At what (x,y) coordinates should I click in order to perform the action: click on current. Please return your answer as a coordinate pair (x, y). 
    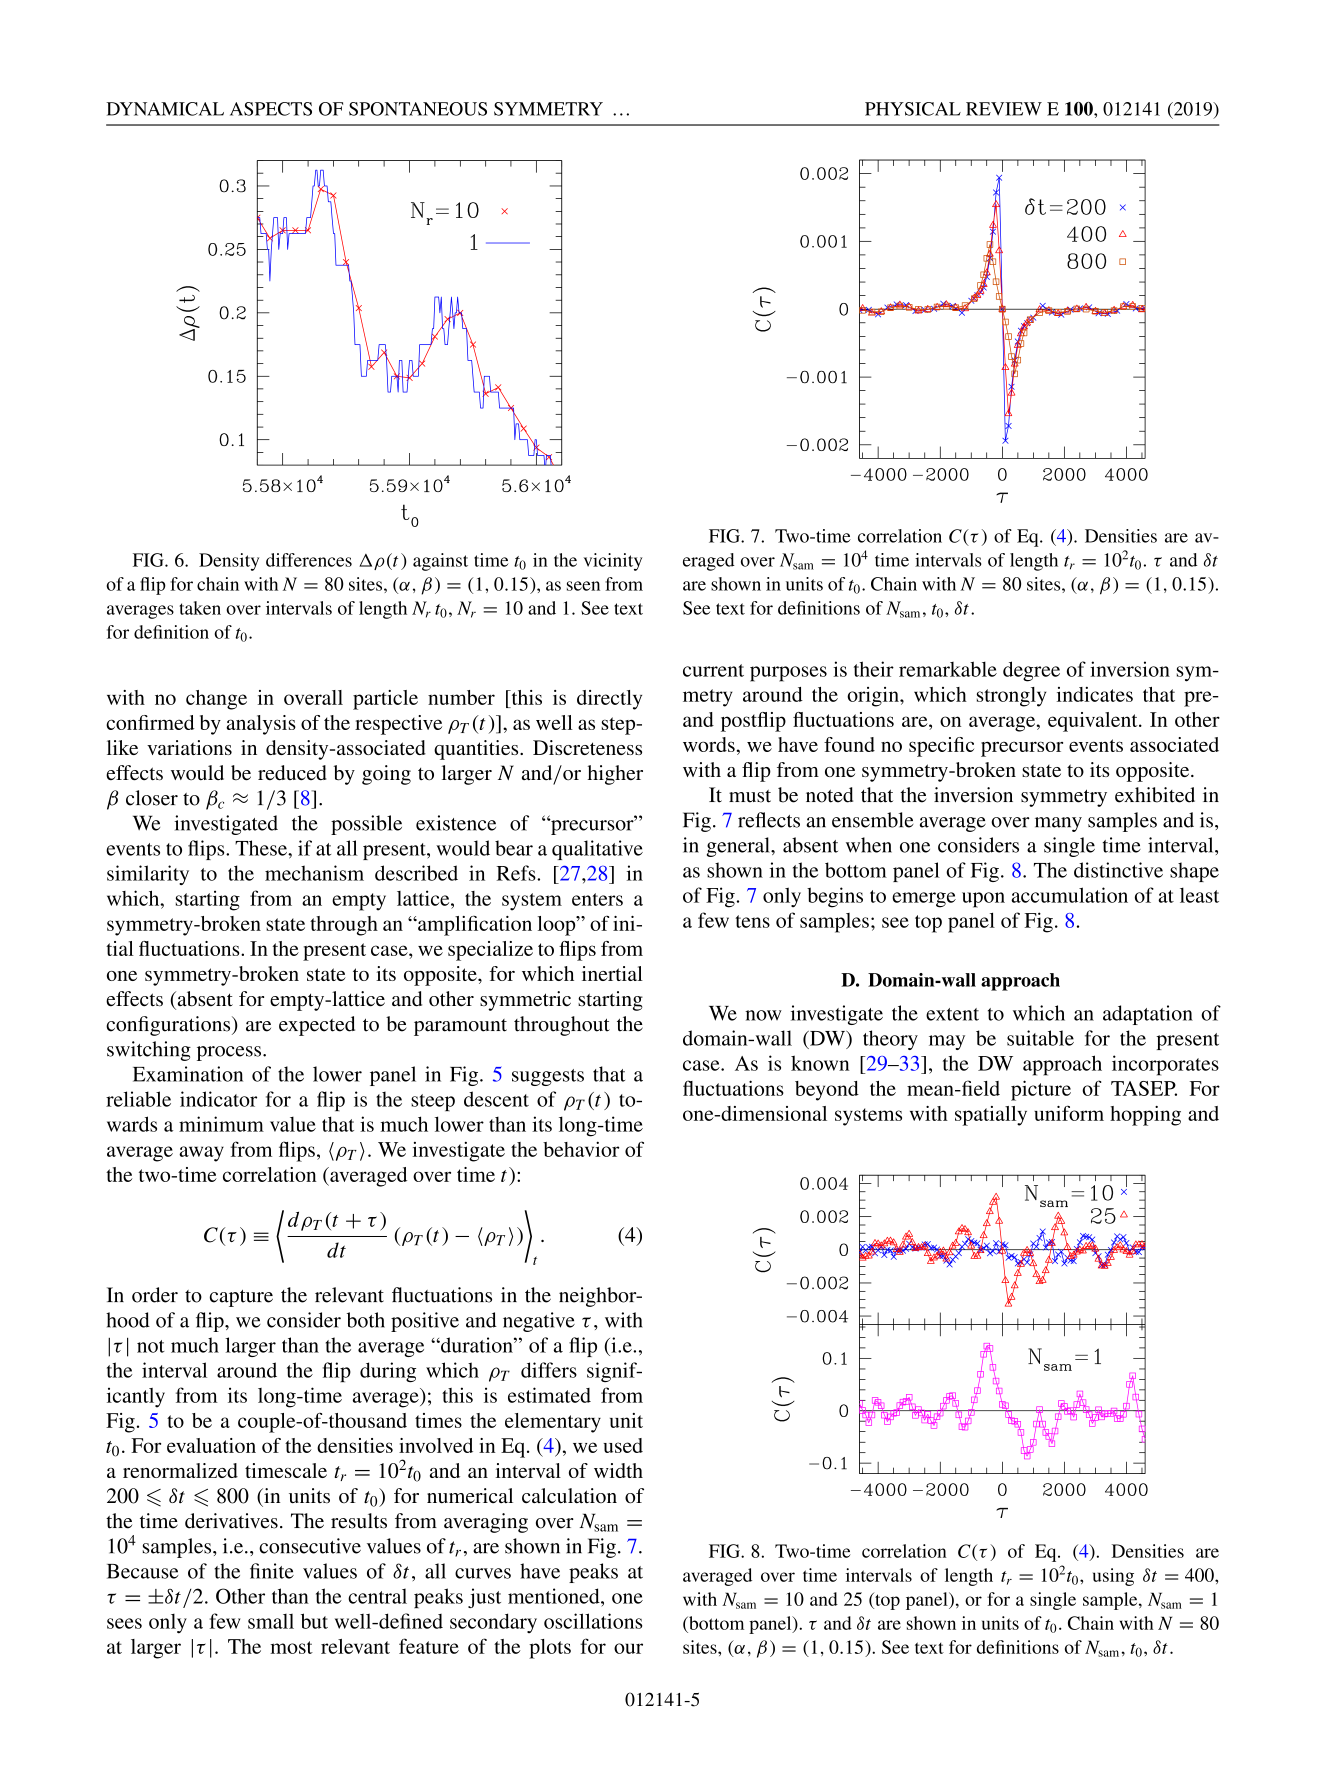
    Looking at the image, I should click on (713, 670).
